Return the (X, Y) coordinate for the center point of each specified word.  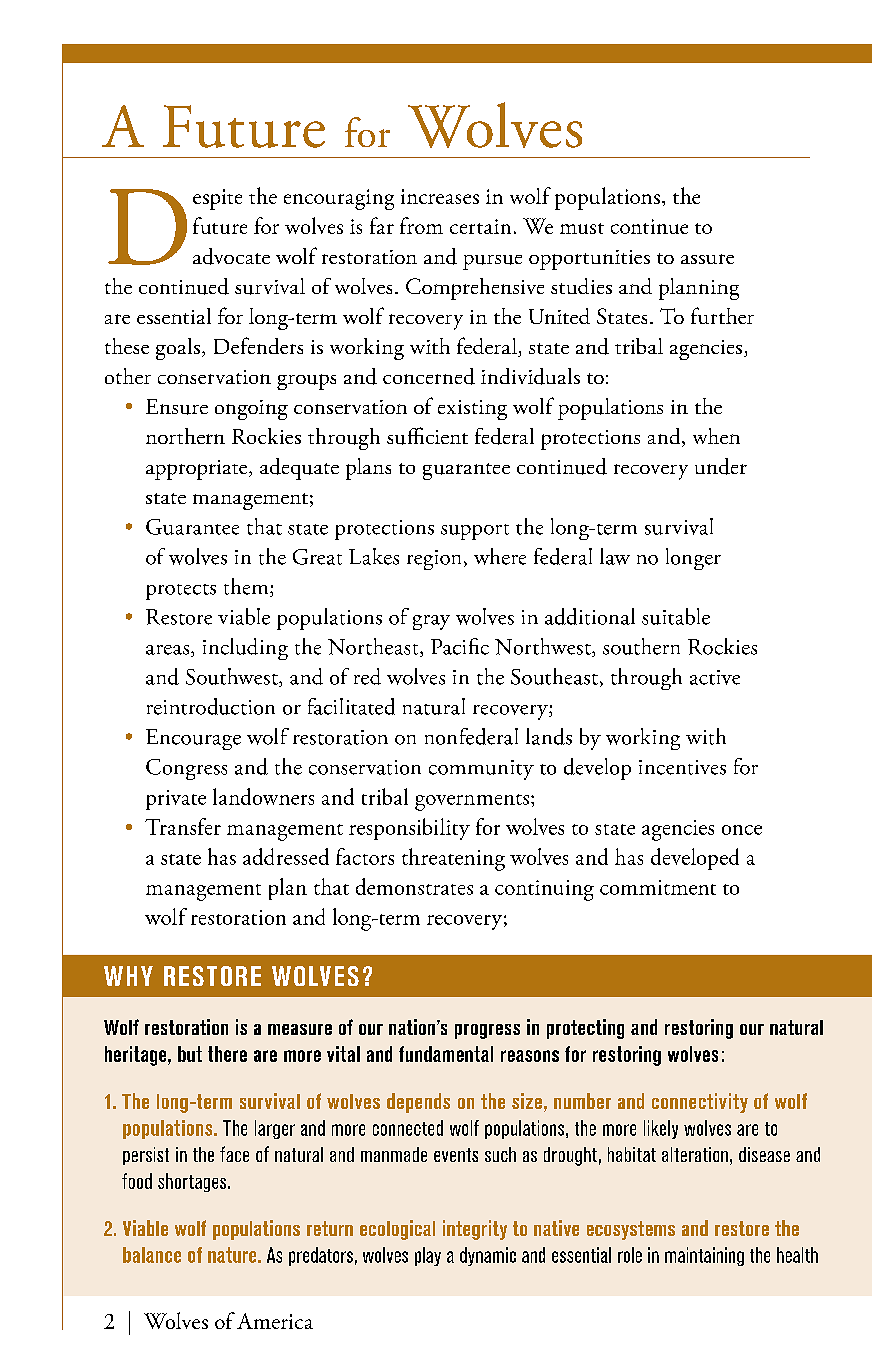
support (475, 532)
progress (487, 1031)
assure (707, 259)
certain (480, 226)
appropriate (198, 470)
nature (233, 1255)
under (721, 466)
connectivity (700, 1103)
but (190, 1054)
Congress (186, 769)
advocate (231, 256)
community (481, 770)
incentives (682, 767)
